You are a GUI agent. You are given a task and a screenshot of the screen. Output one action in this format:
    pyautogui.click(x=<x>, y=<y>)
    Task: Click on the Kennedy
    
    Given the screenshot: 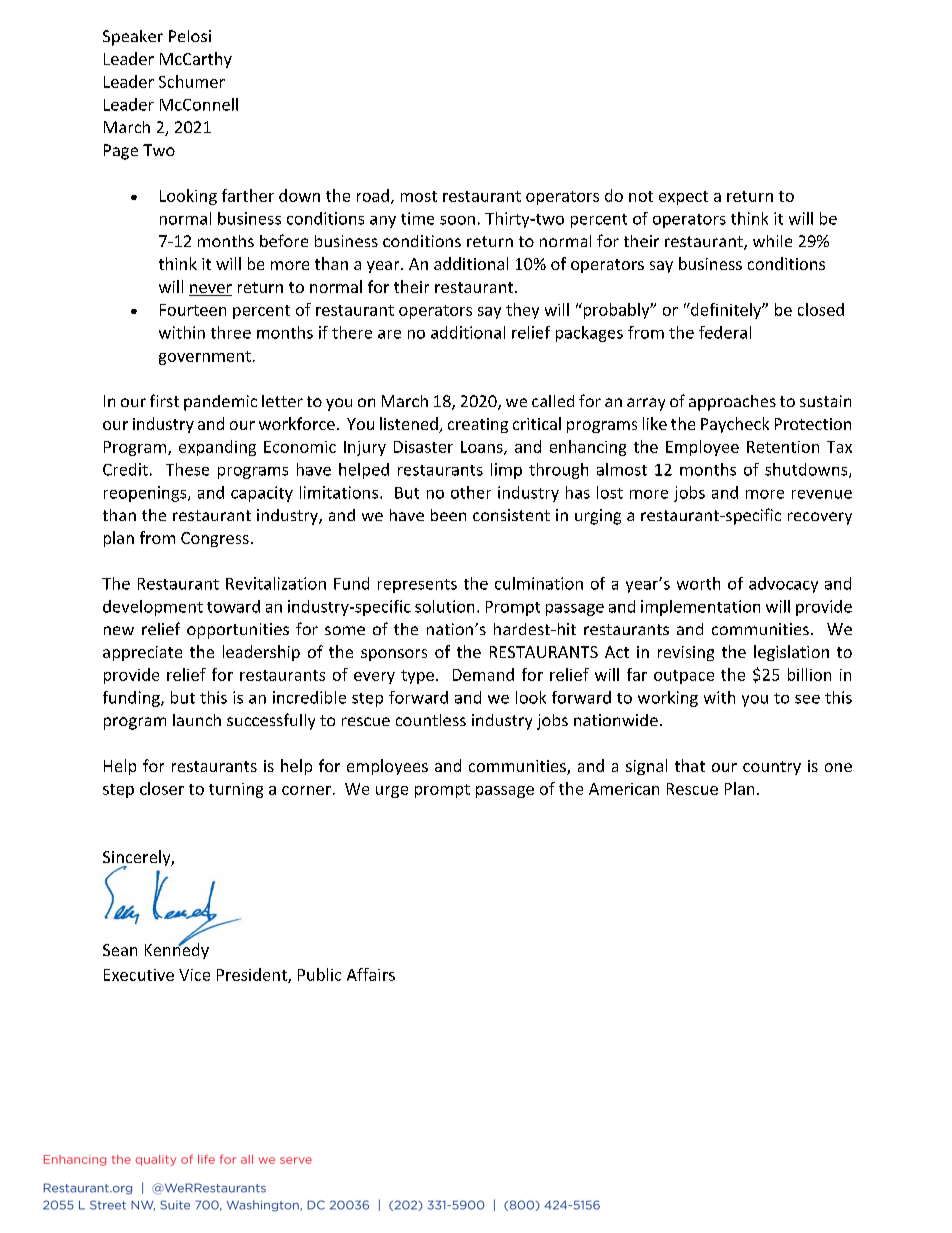 What is the action you would take?
    pyautogui.click(x=177, y=950)
